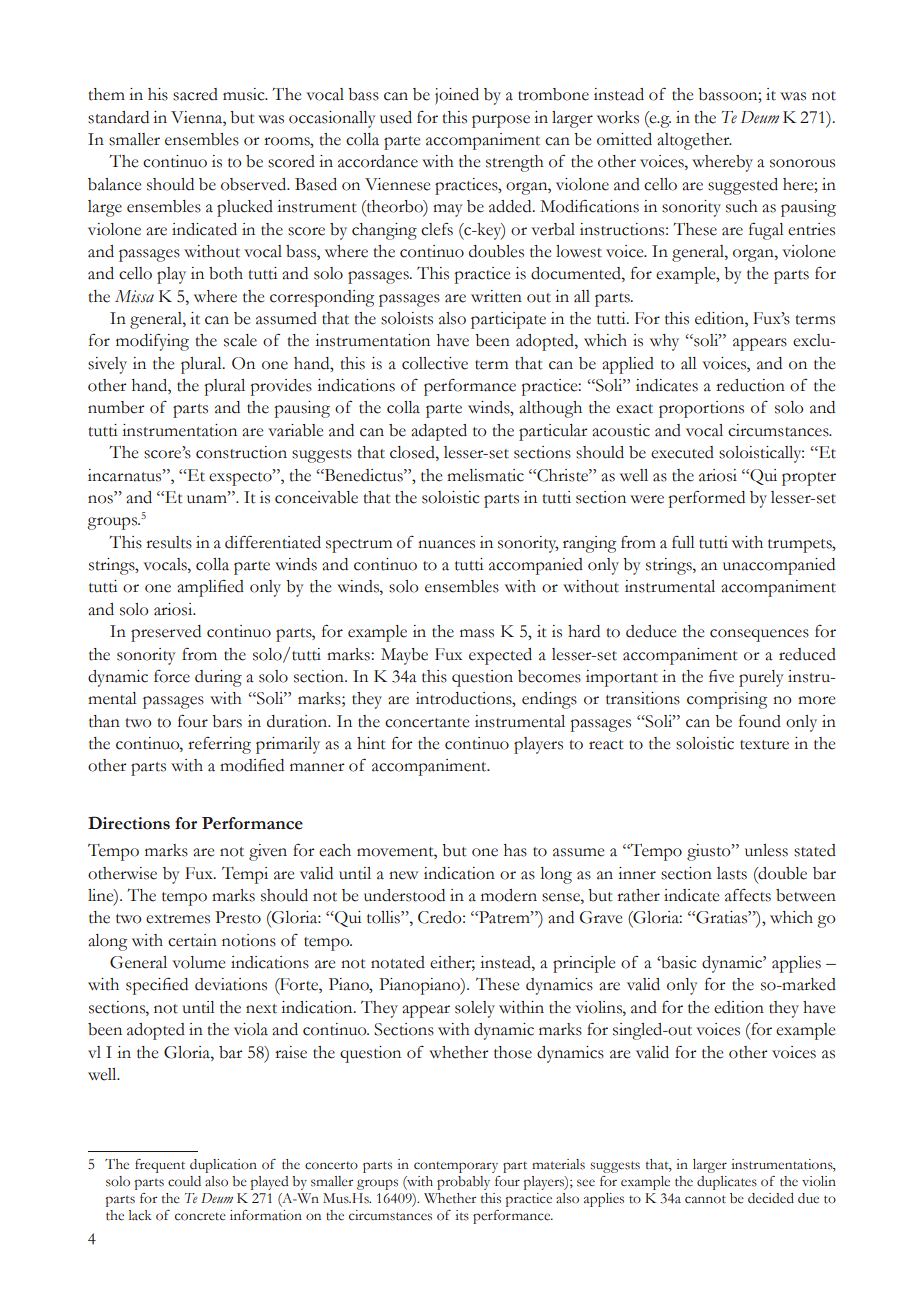  I want to click on altogether, so click(694, 141).
